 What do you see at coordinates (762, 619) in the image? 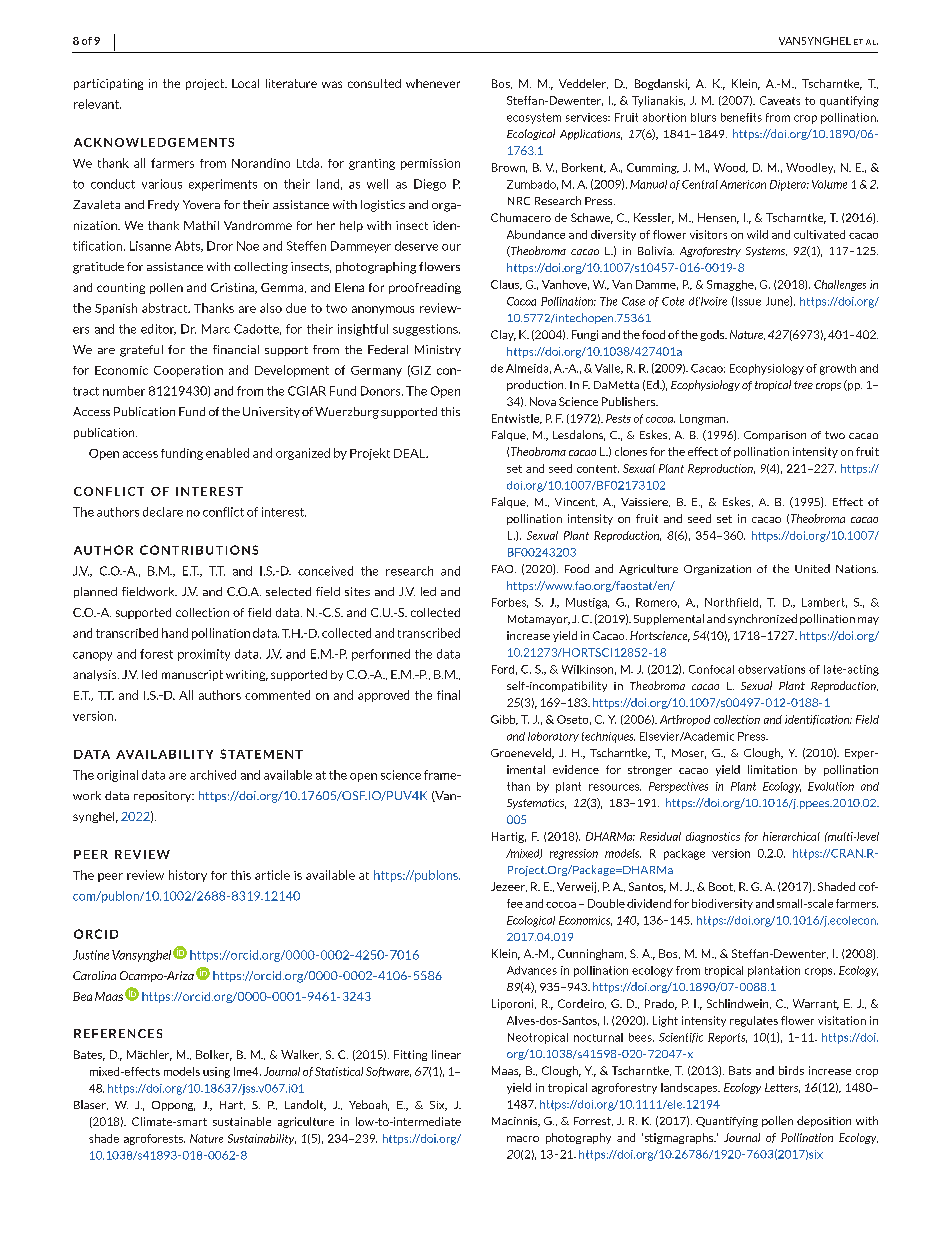
I see `synchronized` at bounding box center [762, 619].
